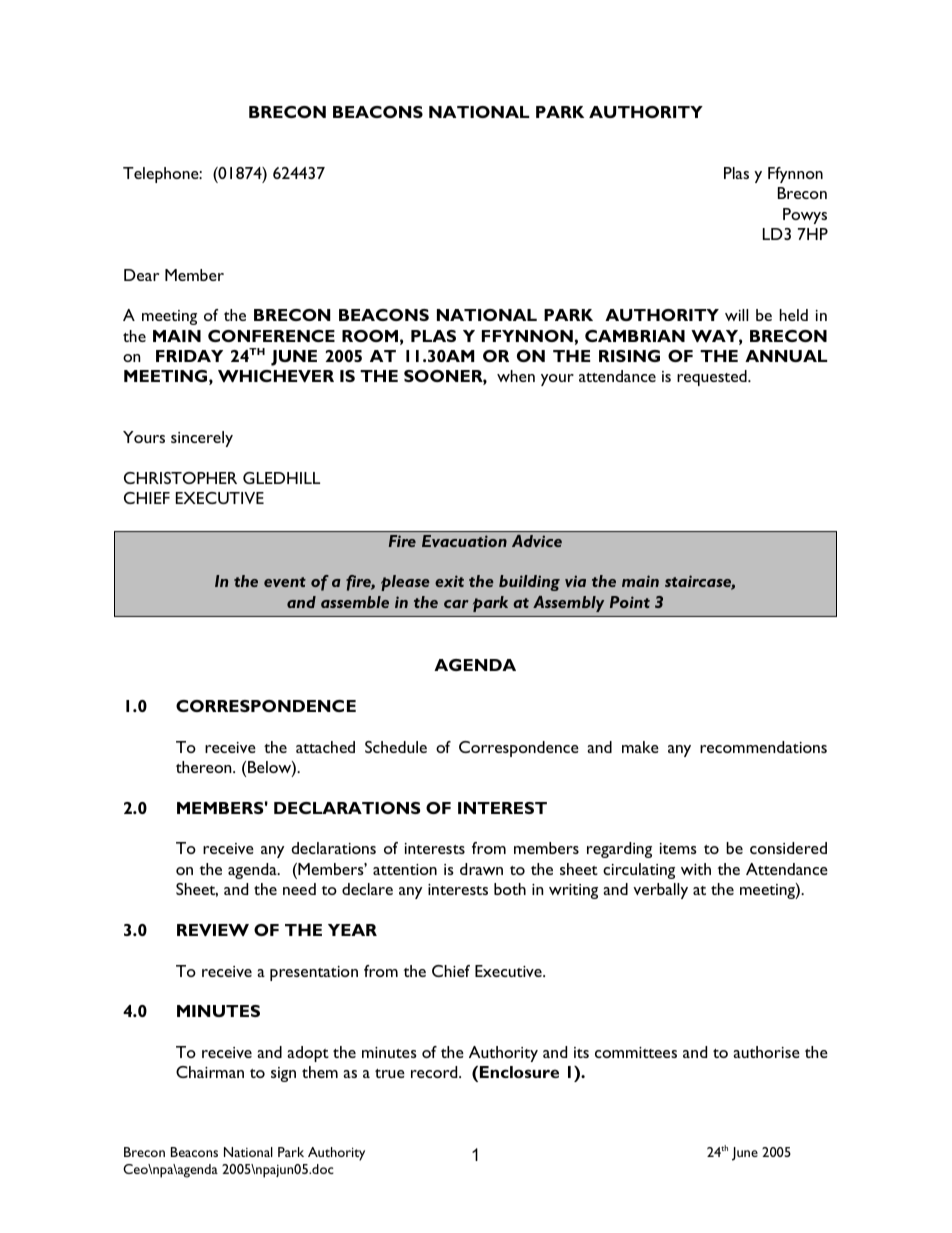 Image resolution: width=952 pixels, height=1233 pixels. Describe the element at coordinates (435, 1072) in the screenshot. I see `record` at that location.
